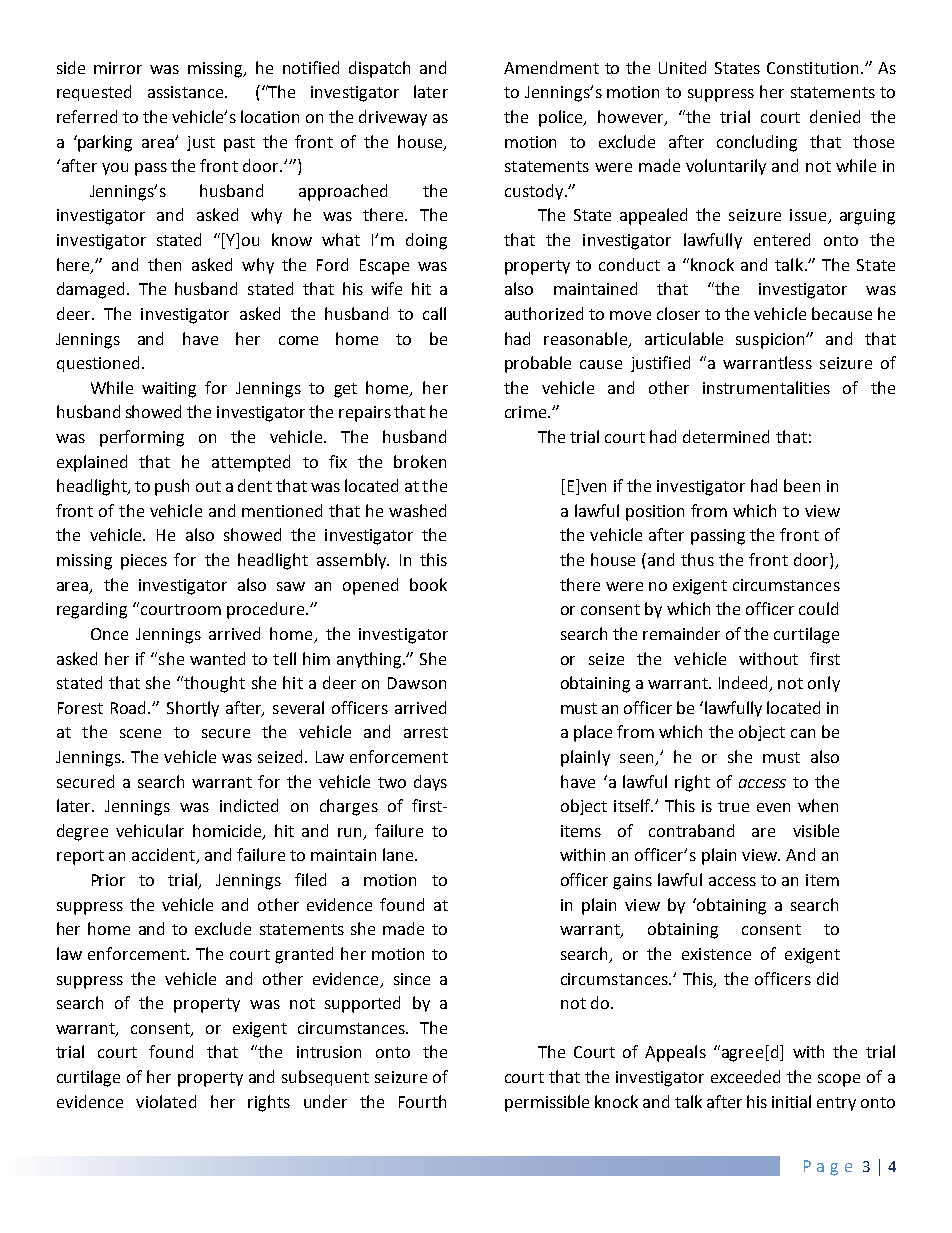 The image size is (952, 1233). I want to click on assistance, so click(185, 92).
